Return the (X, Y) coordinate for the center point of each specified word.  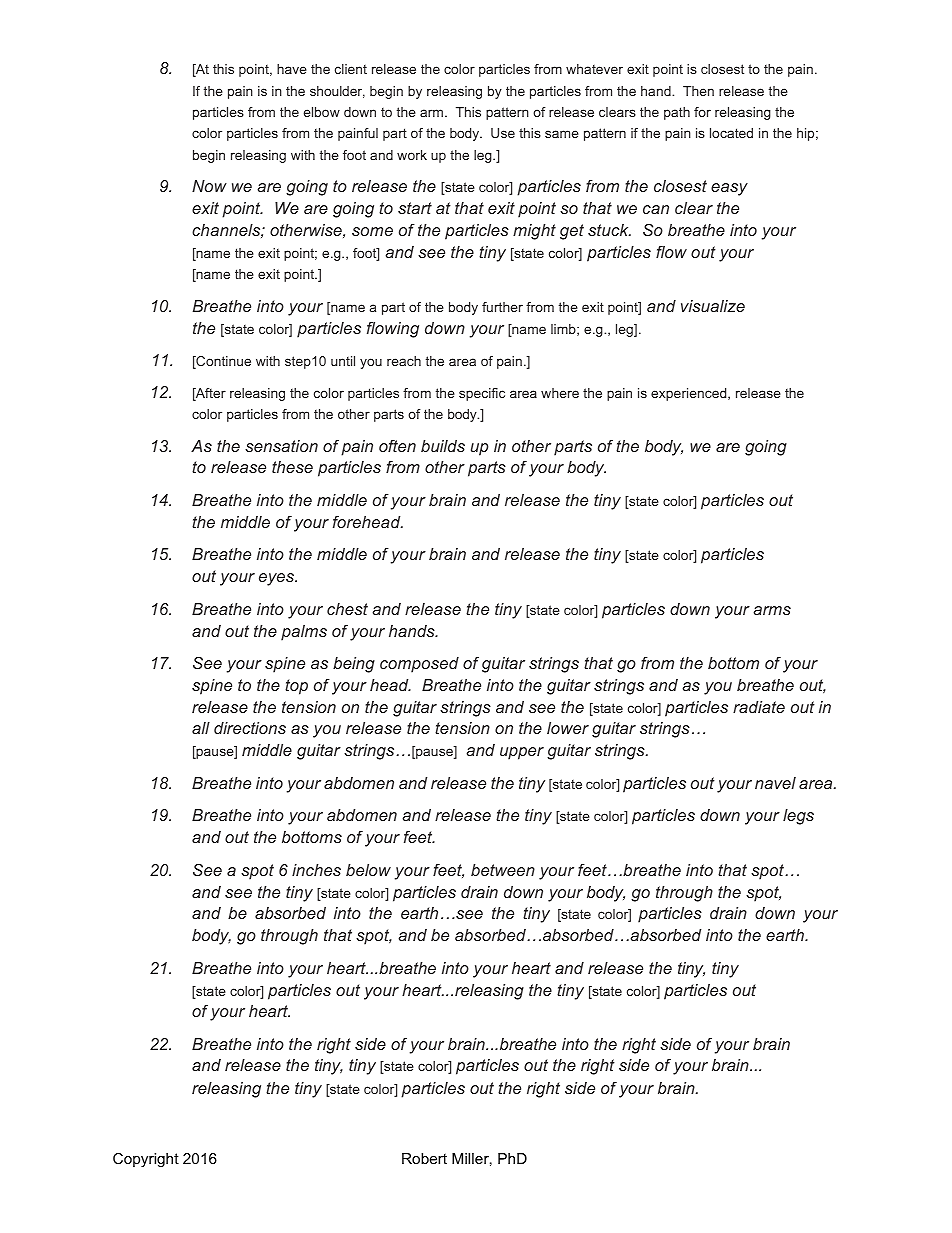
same (562, 134)
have (292, 69)
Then (698, 91)
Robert (424, 1158)
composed (419, 665)
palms (304, 633)
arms (772, 610)
